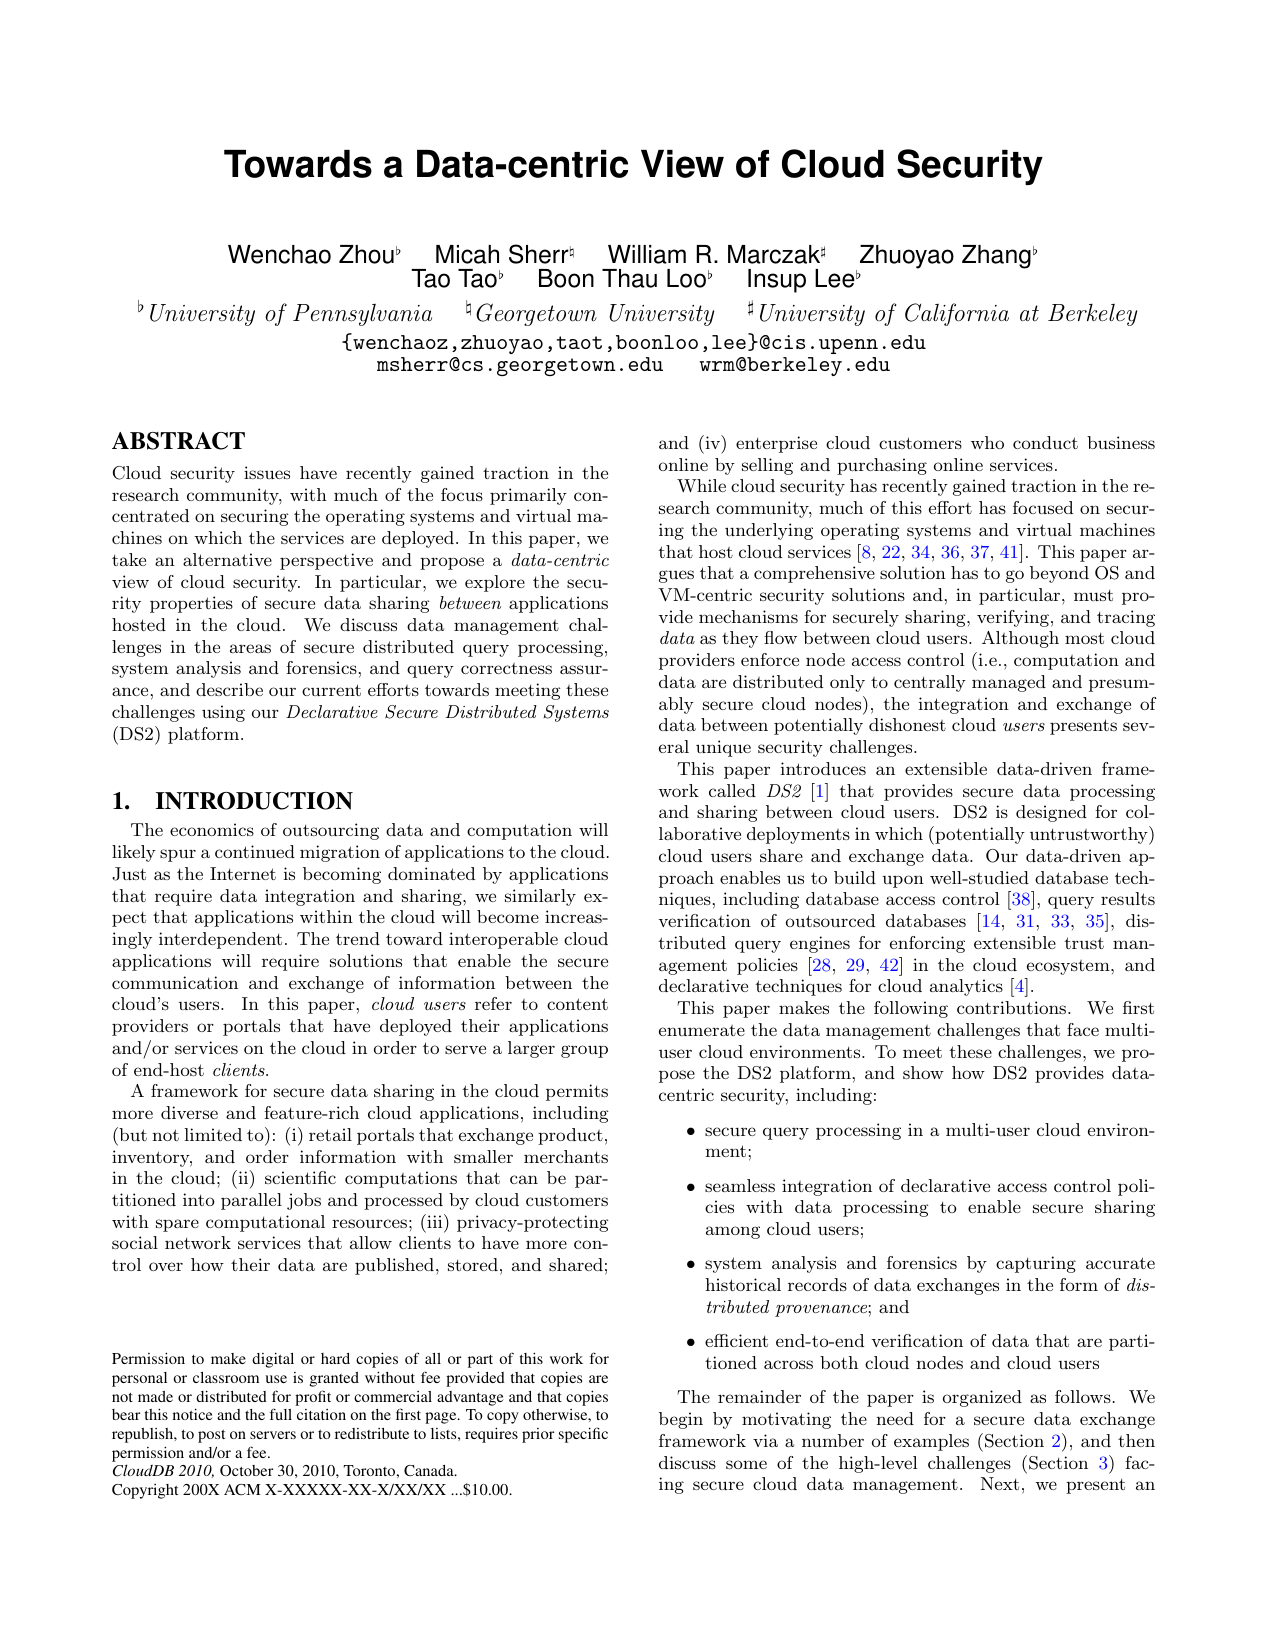 Image resolution: width=1272 pixels, height=1646 pixels. What do you see at coordinates (540, 897) in the document?
I see `similarly` at bounding box center [540, 897].
